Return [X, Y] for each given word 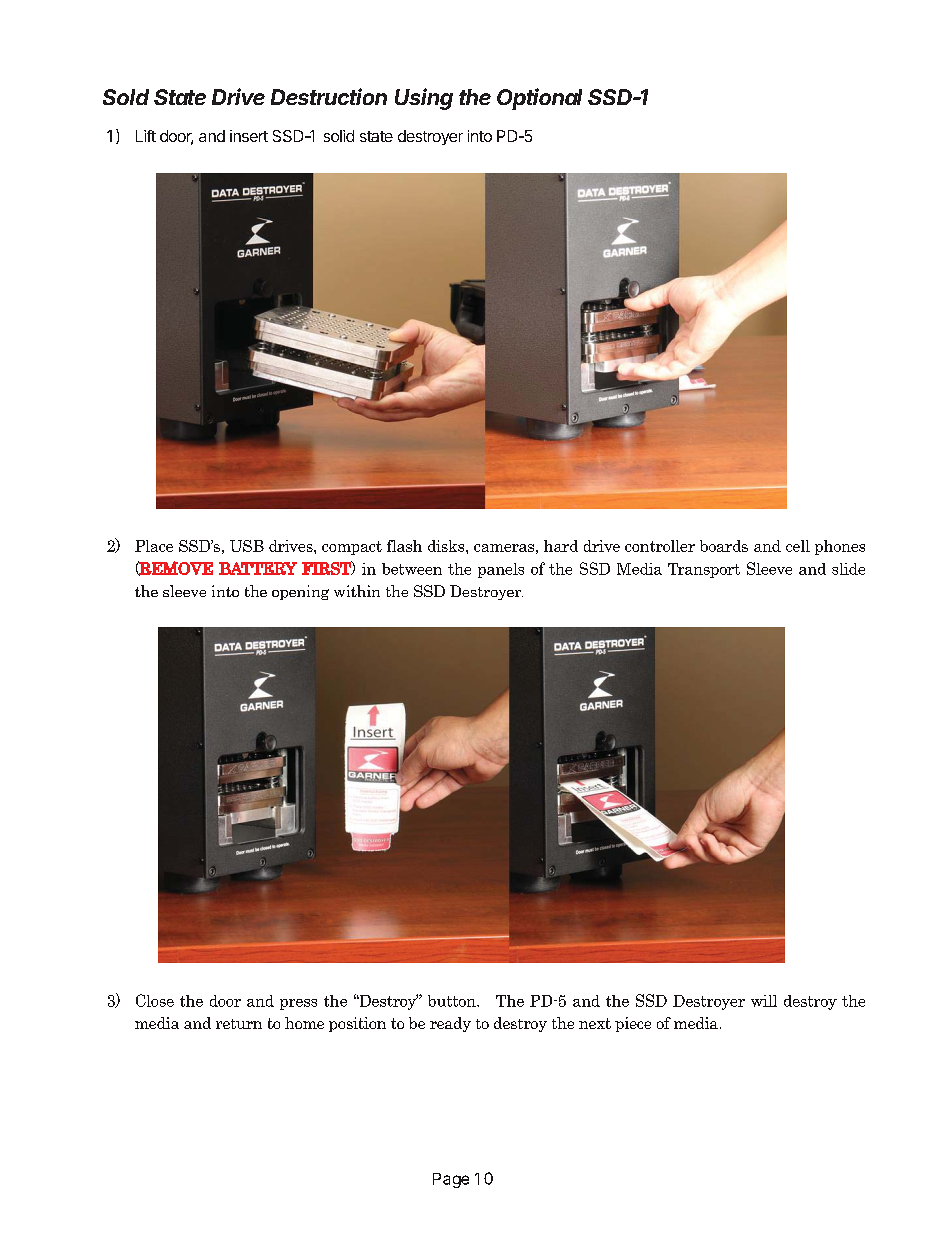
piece [633, 1024]
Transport [704, 570]
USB [247, 546]
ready [450, 1024]
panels [501, 570]
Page [451, 1180]
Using [424, 99]
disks [447, 546]
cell [798, 546]
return [239, 1024]
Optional [539, 99]
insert [249, 136]
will [764, 1001]
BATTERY [258, 568]
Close [155, 1000]
